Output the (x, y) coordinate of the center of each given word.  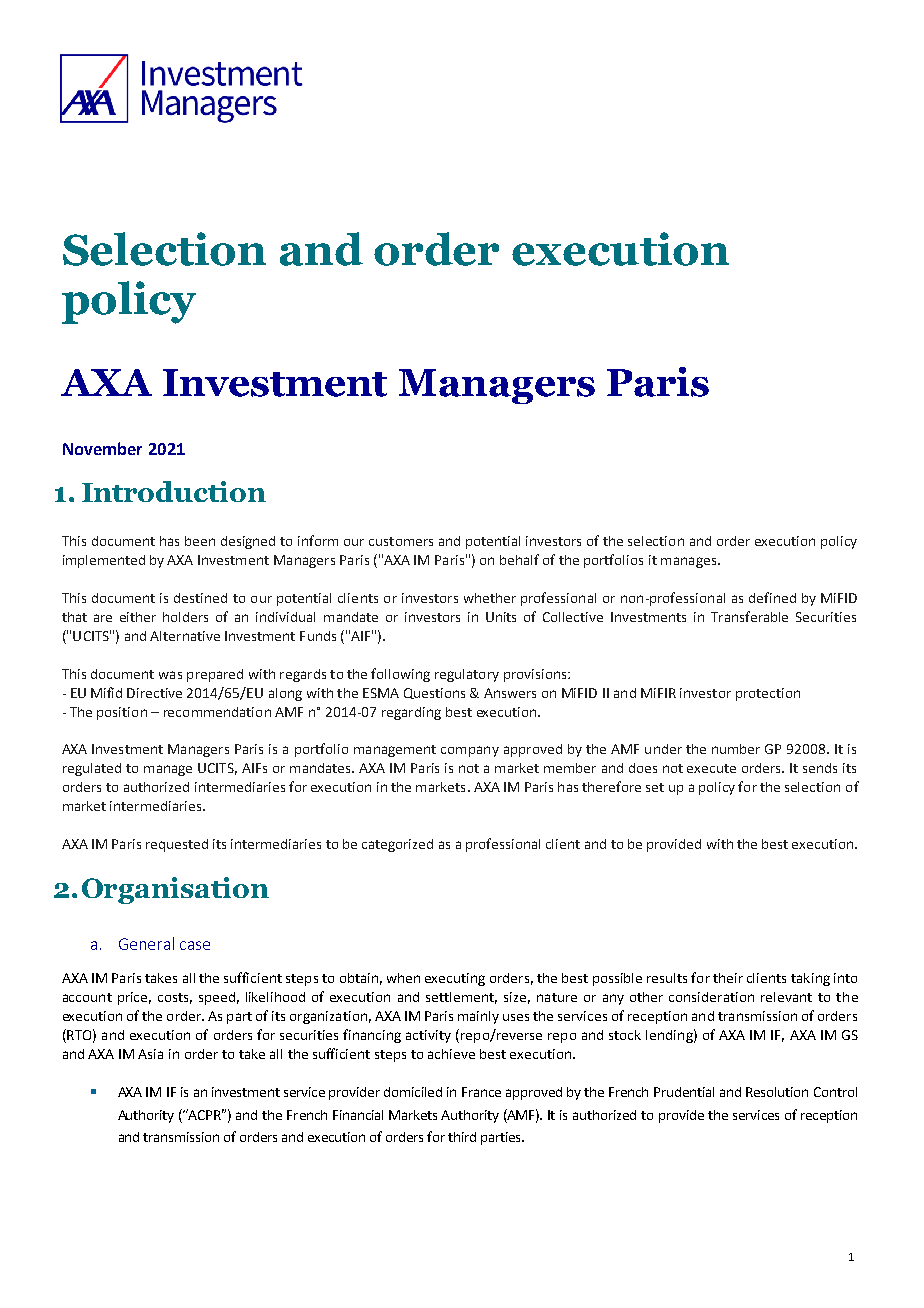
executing (455, 979)
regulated (92, 769)
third (462, 1137)
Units (501, 617)
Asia (150, 1054)
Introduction (174, 491)
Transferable (749, 616)
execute (711, 768)
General (146, 943)
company (470, 751)
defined (772, 597)
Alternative (185, 636)
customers (401, 541)
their (728, 978)
